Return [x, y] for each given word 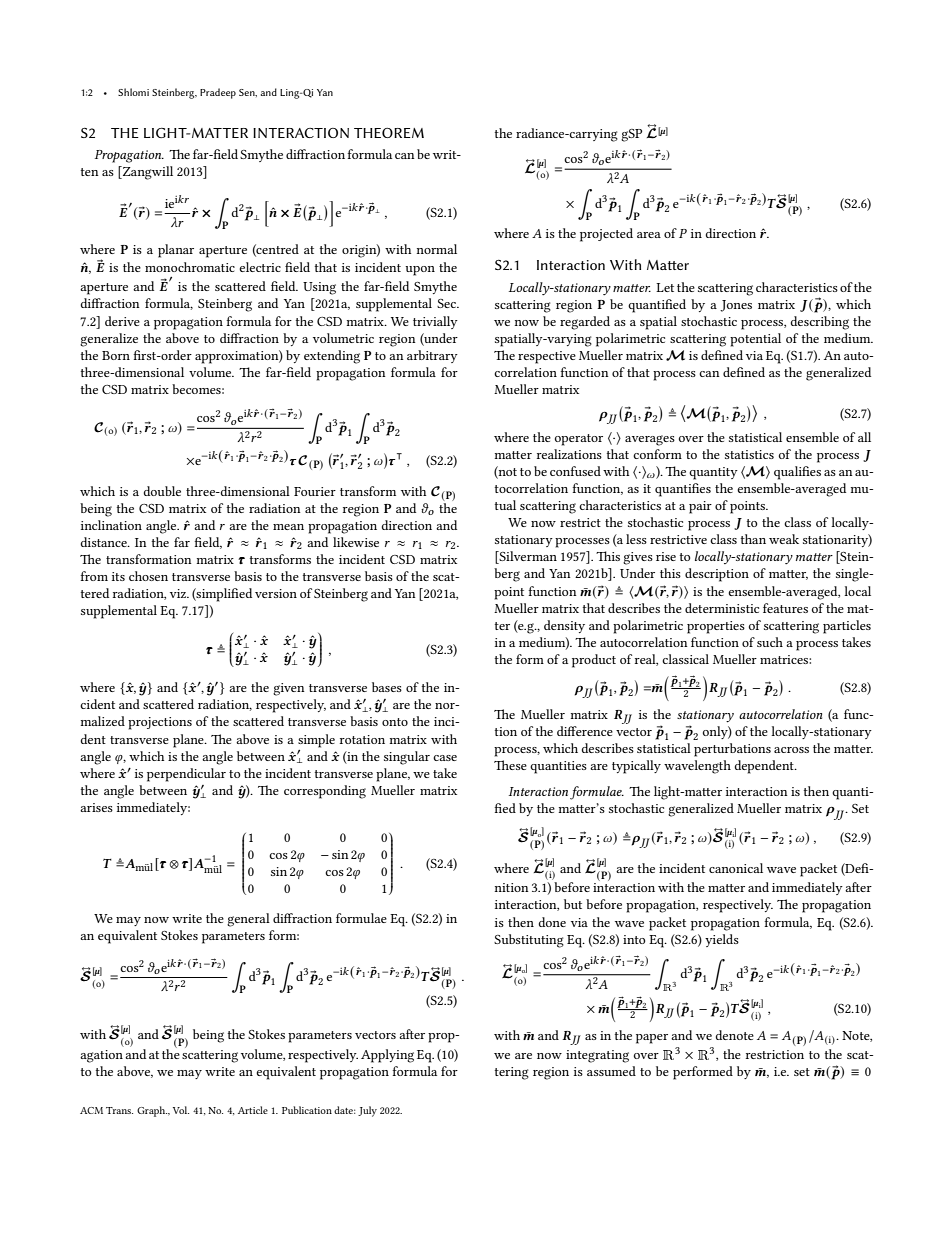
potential [755, 340]
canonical [736, 868]
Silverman [527, 557]
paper [652, 1039]
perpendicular [186, 775]
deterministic [722, 608]
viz [179, 593]
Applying [387, 1056]
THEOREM [389, 133]
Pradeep [218, 93]
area [649, 235]
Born [116, 355]
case [445, 758]
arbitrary [432, 356]
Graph [152, 1111]
